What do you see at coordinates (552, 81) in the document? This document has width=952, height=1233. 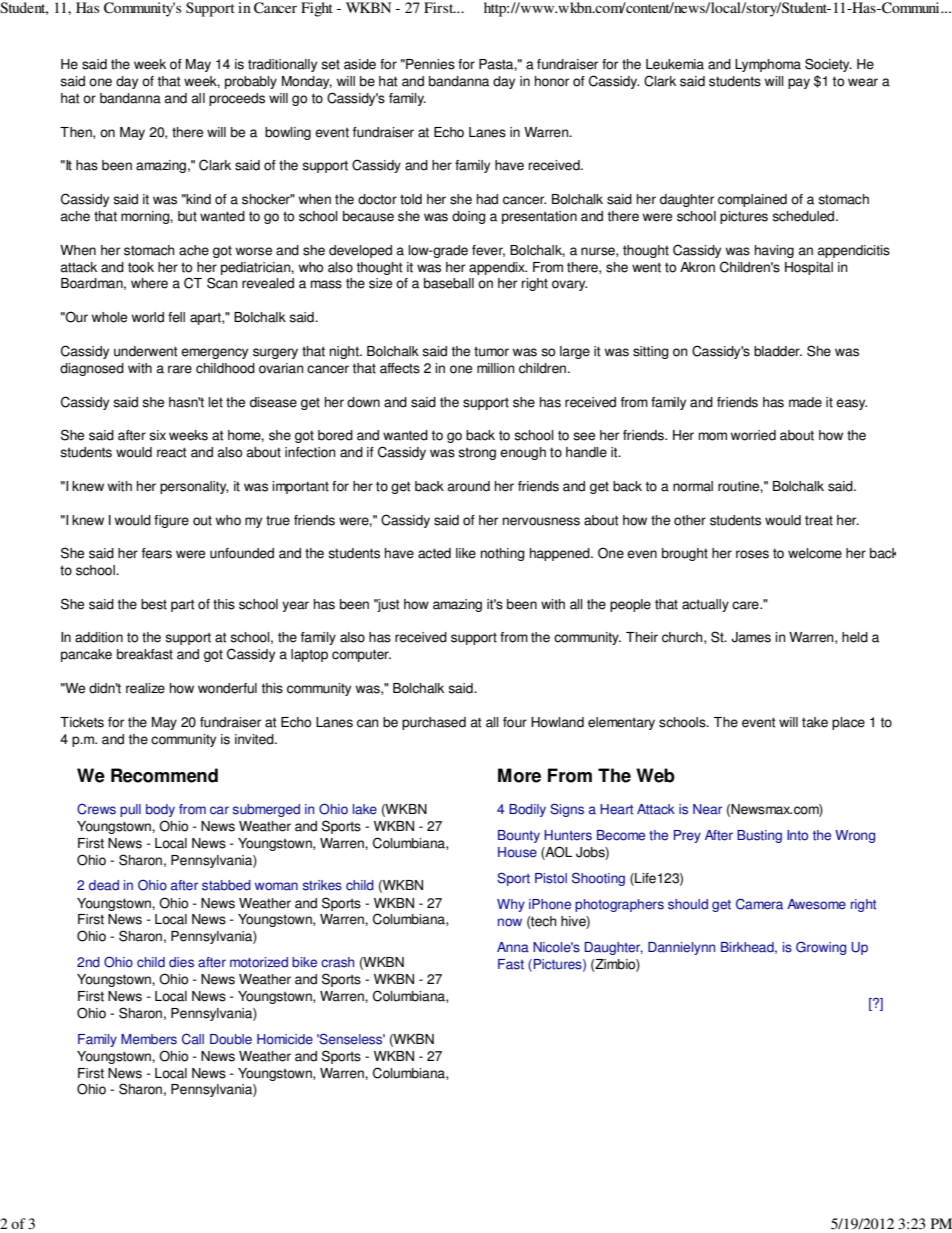 I see `honor` at bounding box center [552, 81].
